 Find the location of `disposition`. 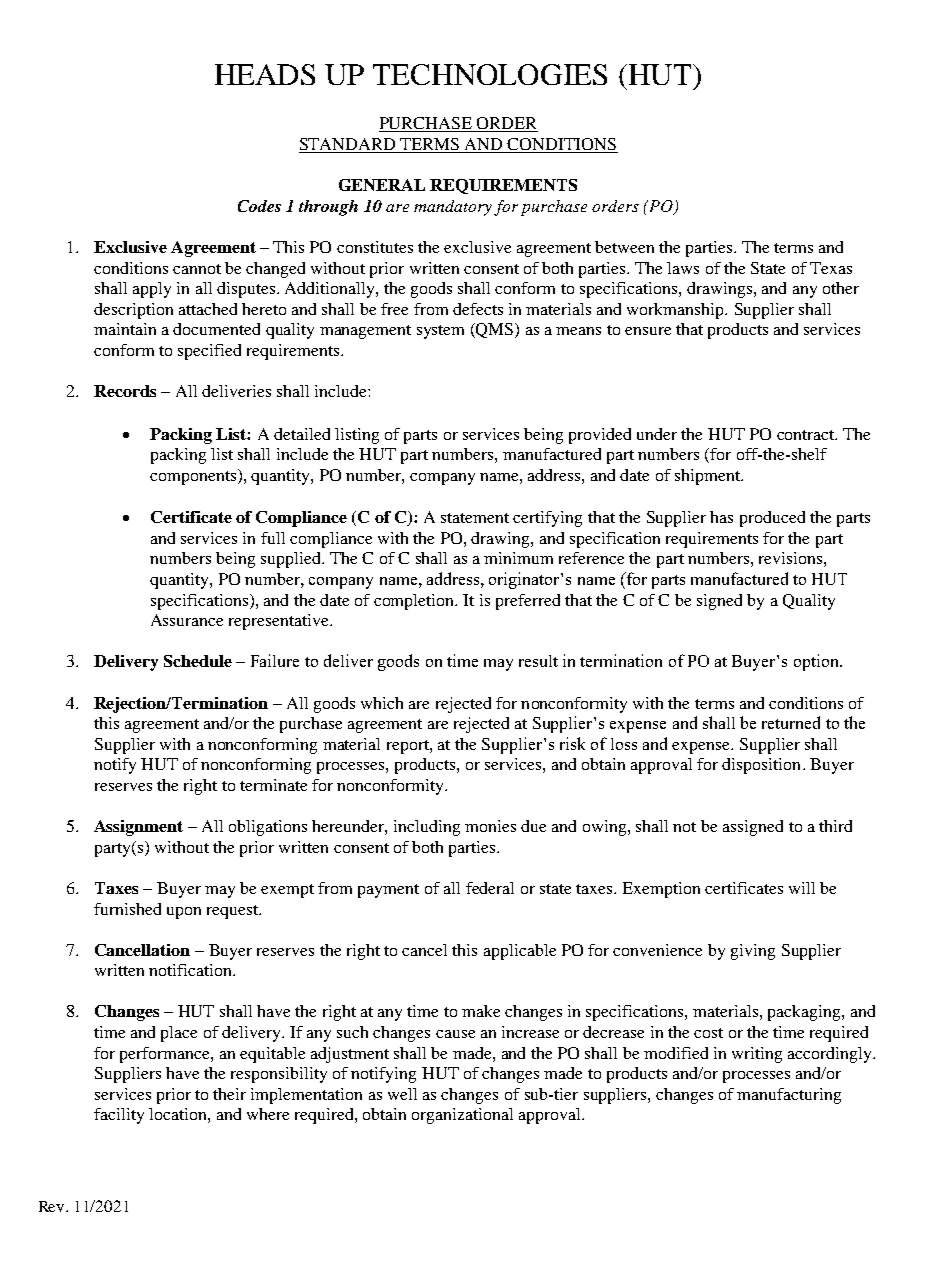

disposition is located at coordinates (761, 766).
